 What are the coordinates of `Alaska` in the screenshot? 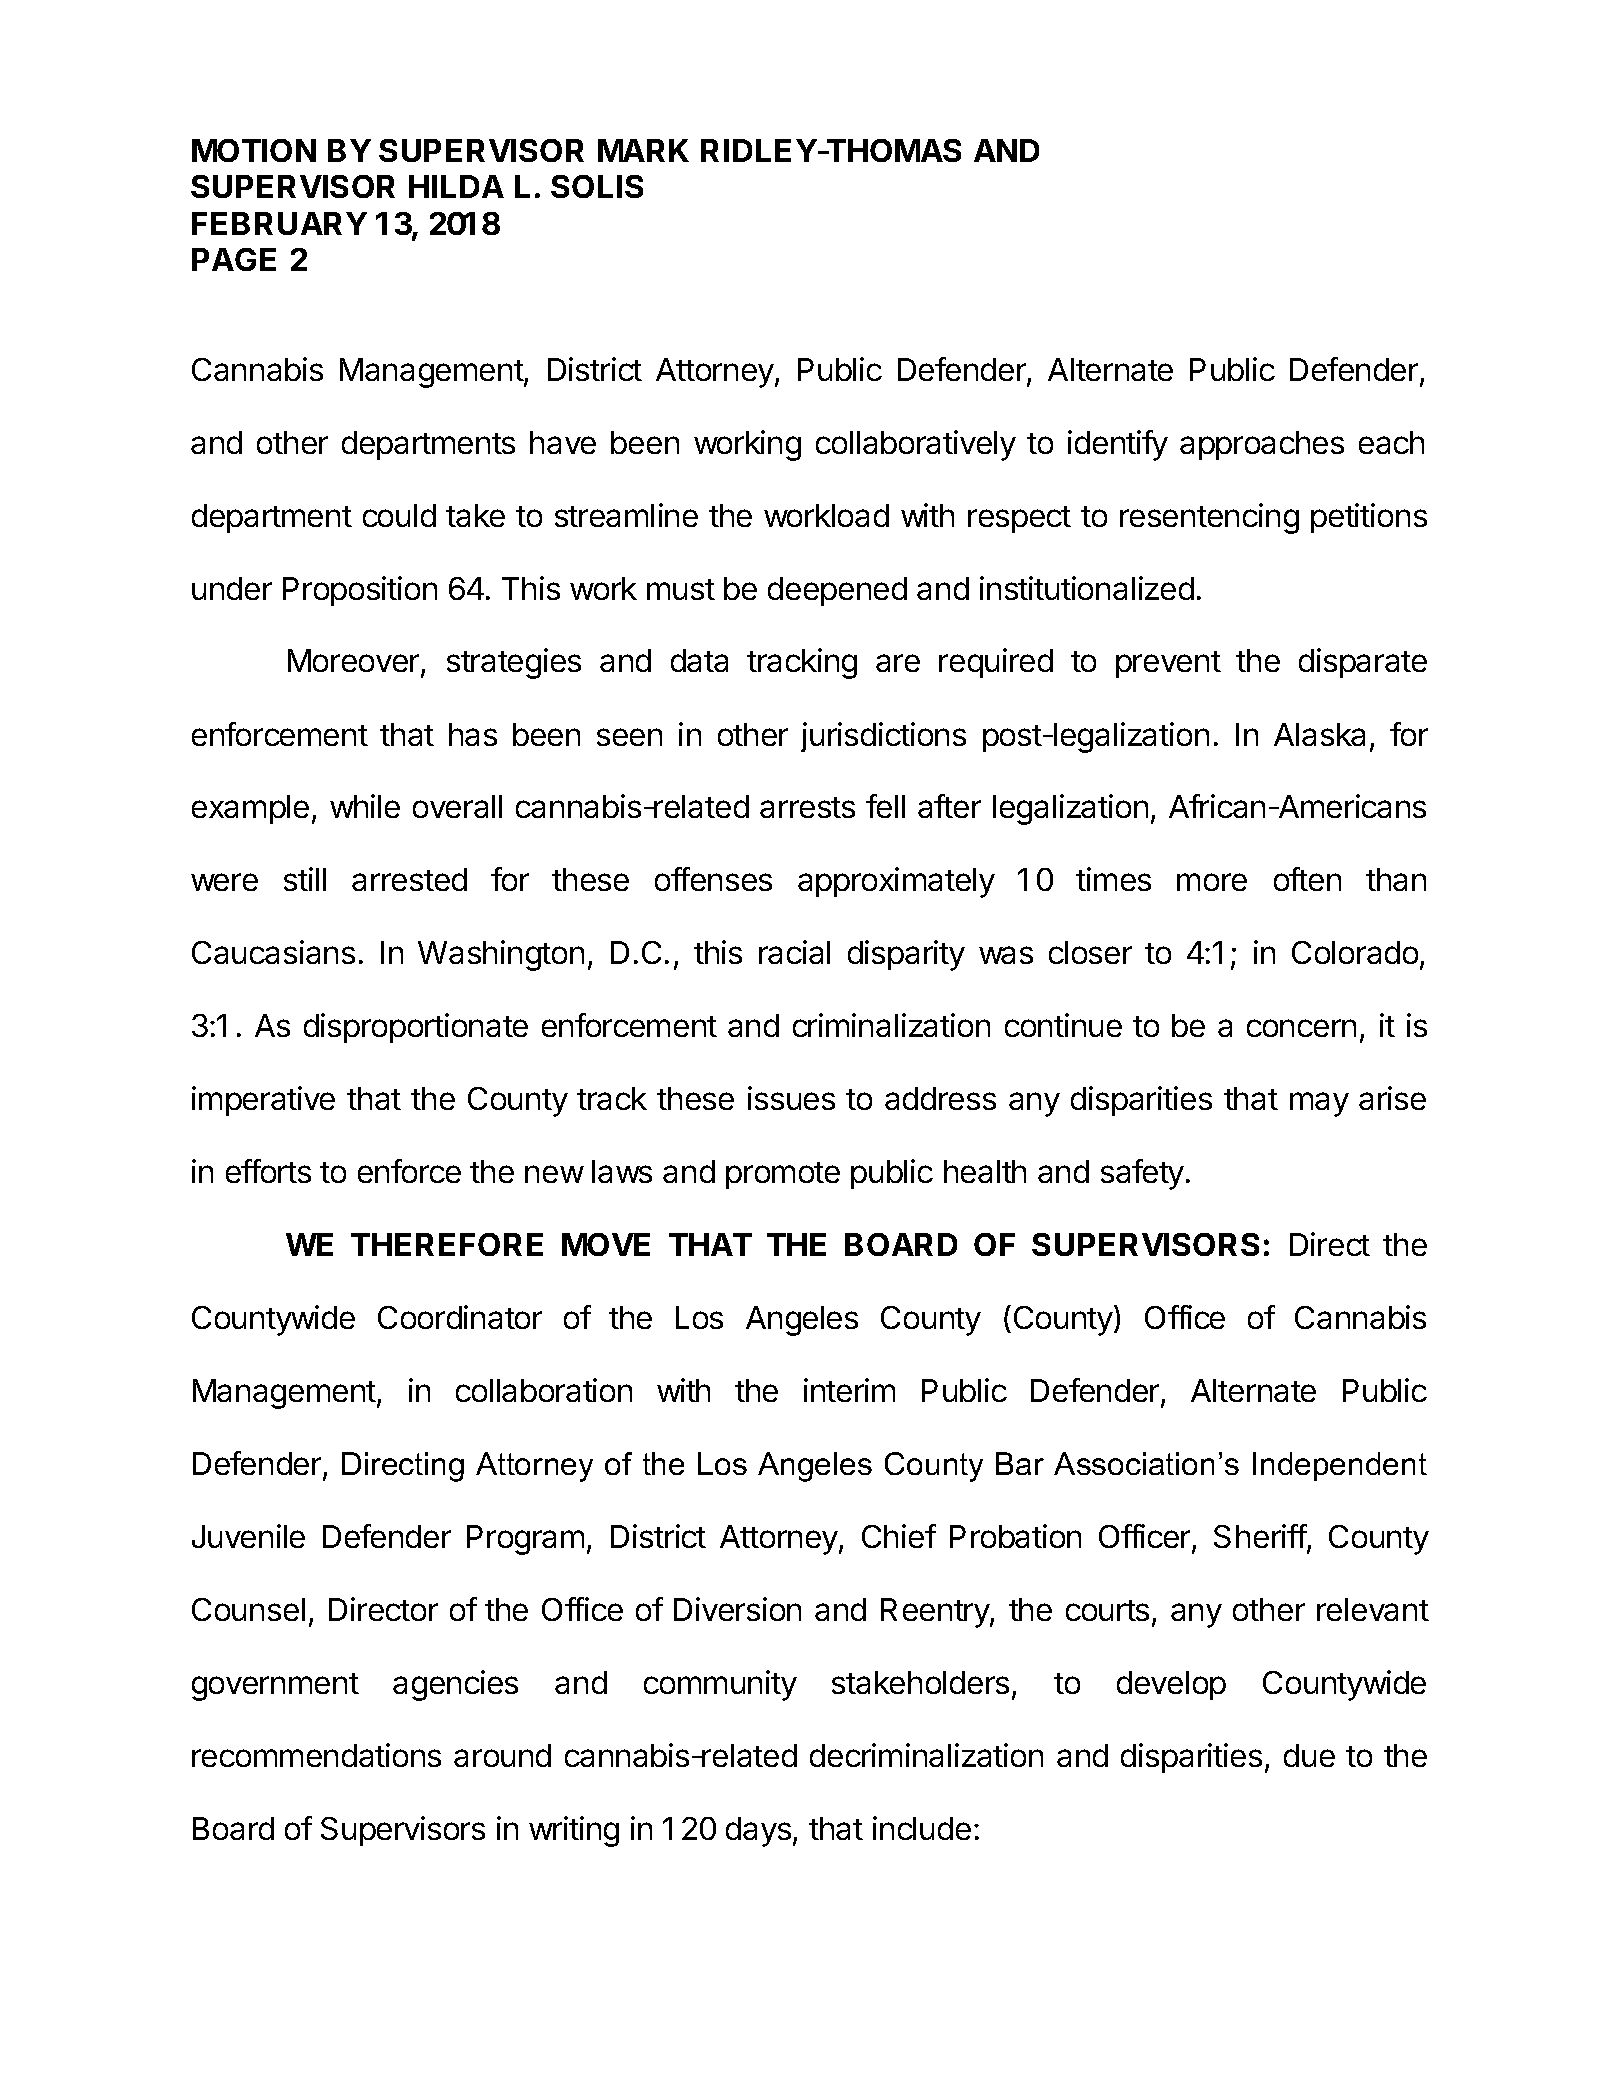 It's located at (1319, 734).
